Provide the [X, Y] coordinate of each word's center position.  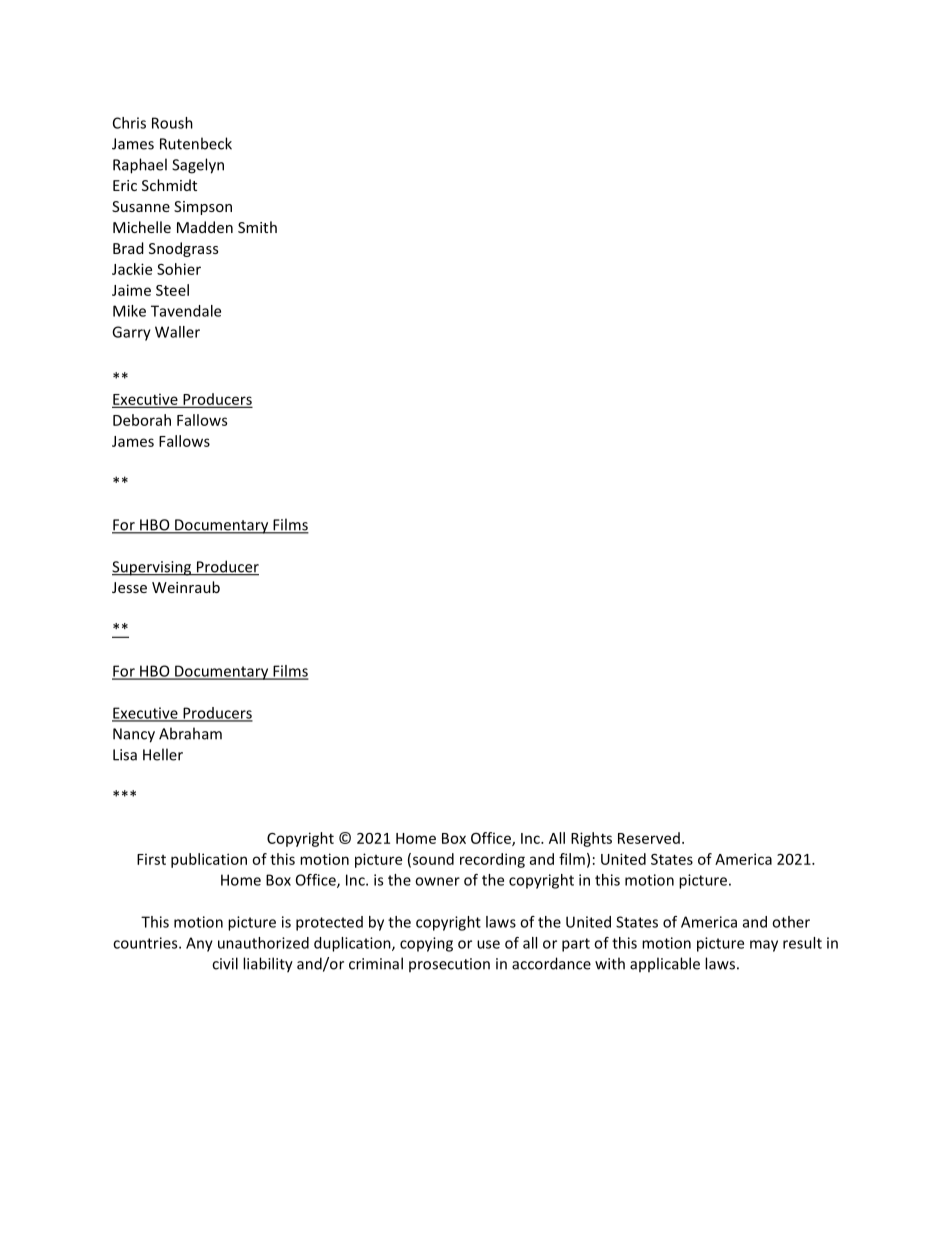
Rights [591, 839]
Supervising [153, 568]
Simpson [203, 208]
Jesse [129, 587]
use [488, 944]
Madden [205, 227]
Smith [257, 227]
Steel [172, 290]
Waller [177, 332]
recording [492, 860]
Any [199, 944]
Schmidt [169, 185]
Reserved [649, 838]
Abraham [190, 733]
